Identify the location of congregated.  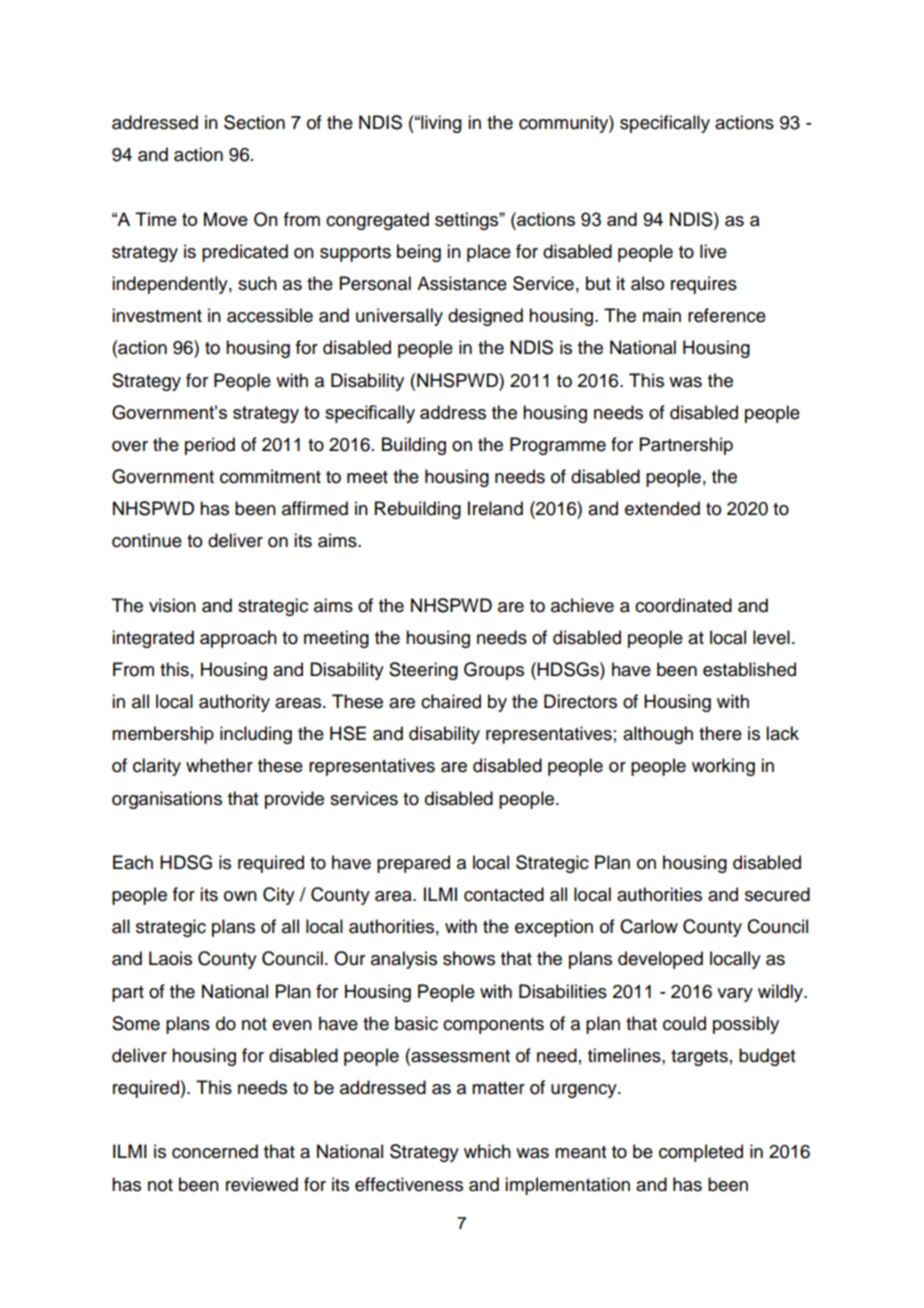
(377, 221).
